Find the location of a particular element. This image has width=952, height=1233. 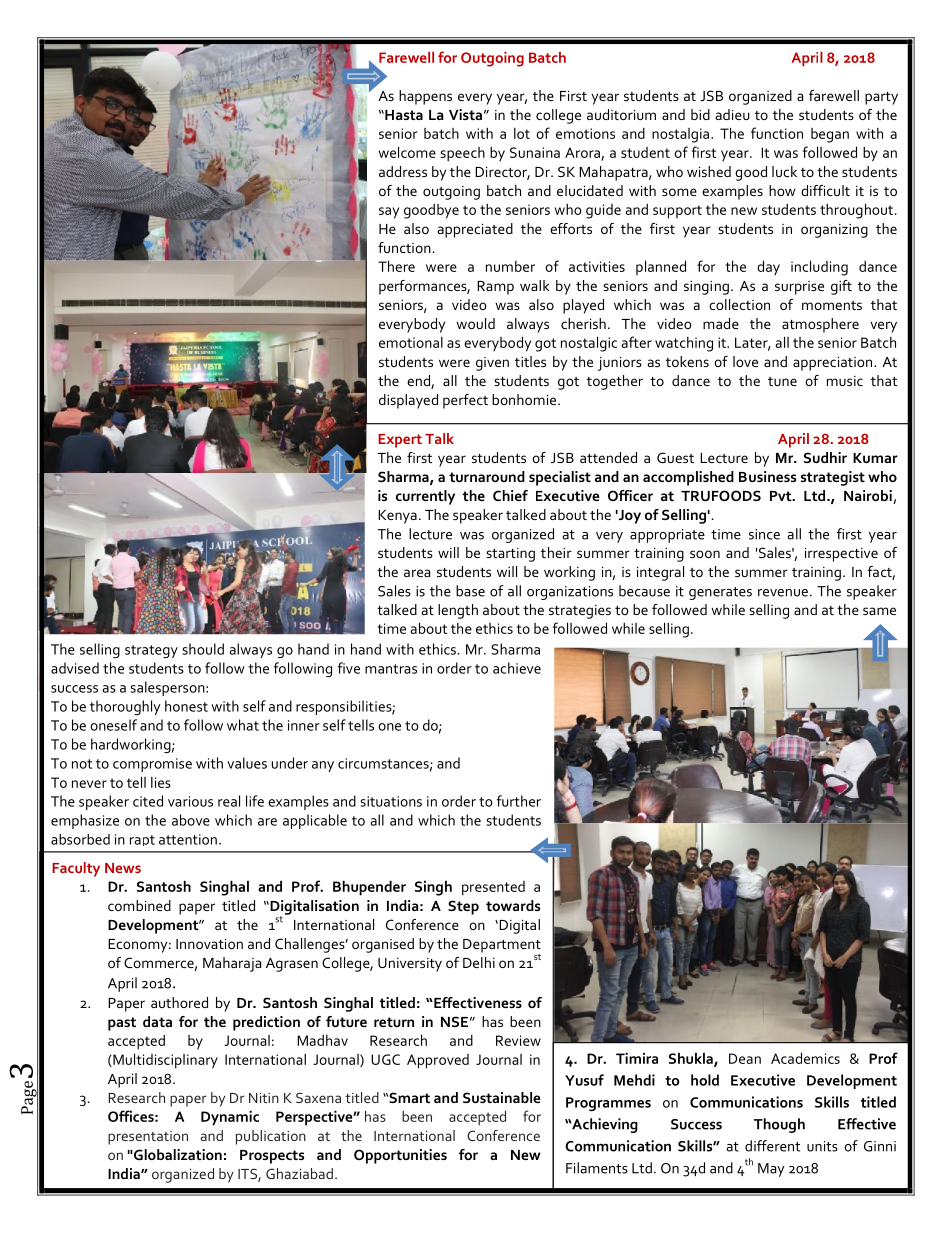

length is located at coordinates (458, 611).
